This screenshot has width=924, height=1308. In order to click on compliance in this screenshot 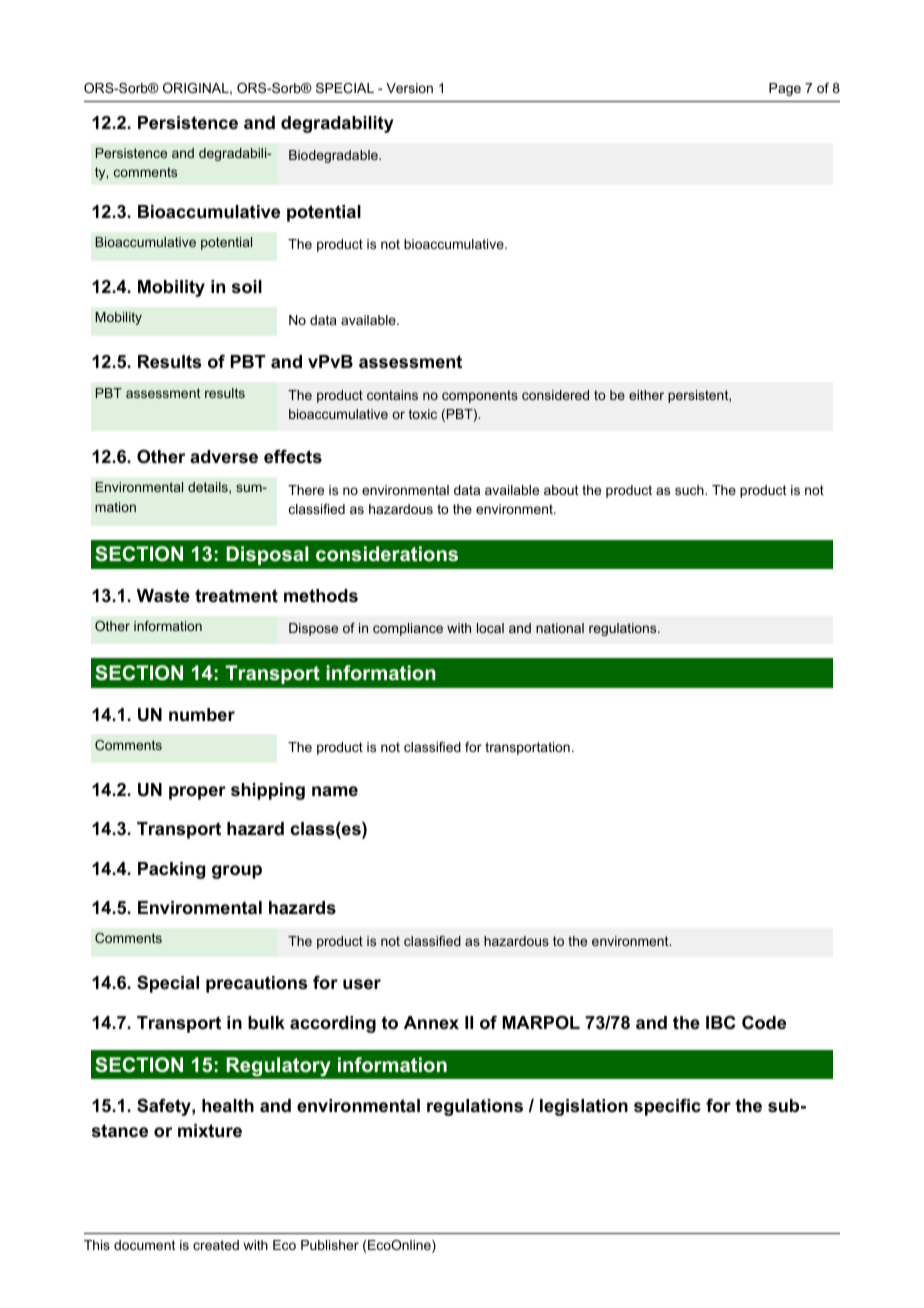, I will do `click(408, 629)`.
